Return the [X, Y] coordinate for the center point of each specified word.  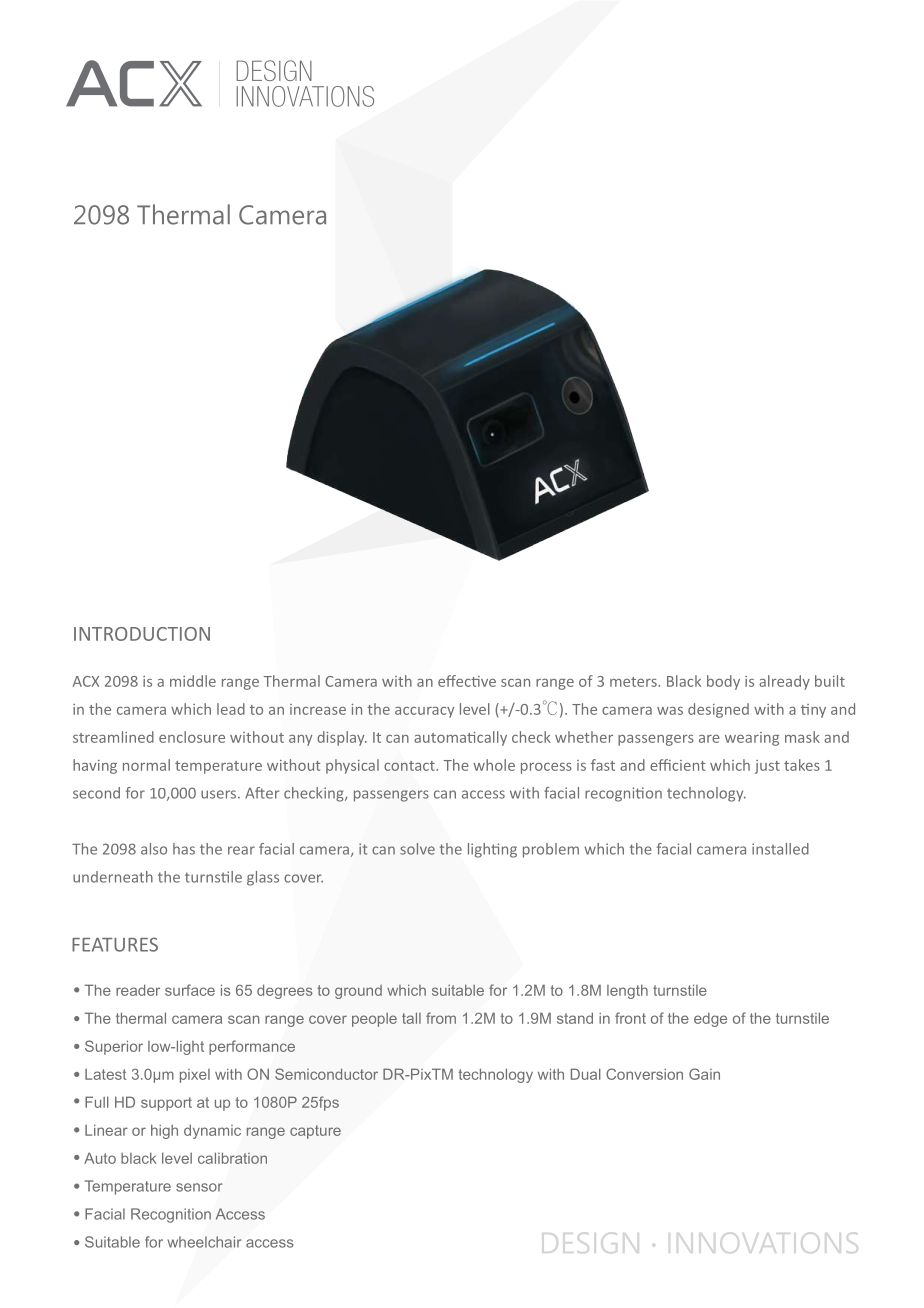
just [767, 767]
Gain [704, 1074]
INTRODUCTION [142, 634]
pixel [195, 1076]
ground [358, 992]
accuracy [424, 712]
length [627, 991]
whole [494, 765]
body [723, 682]
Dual [586, 1074]
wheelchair [204, 1242]
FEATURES [115, 944]
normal [146, 765]
